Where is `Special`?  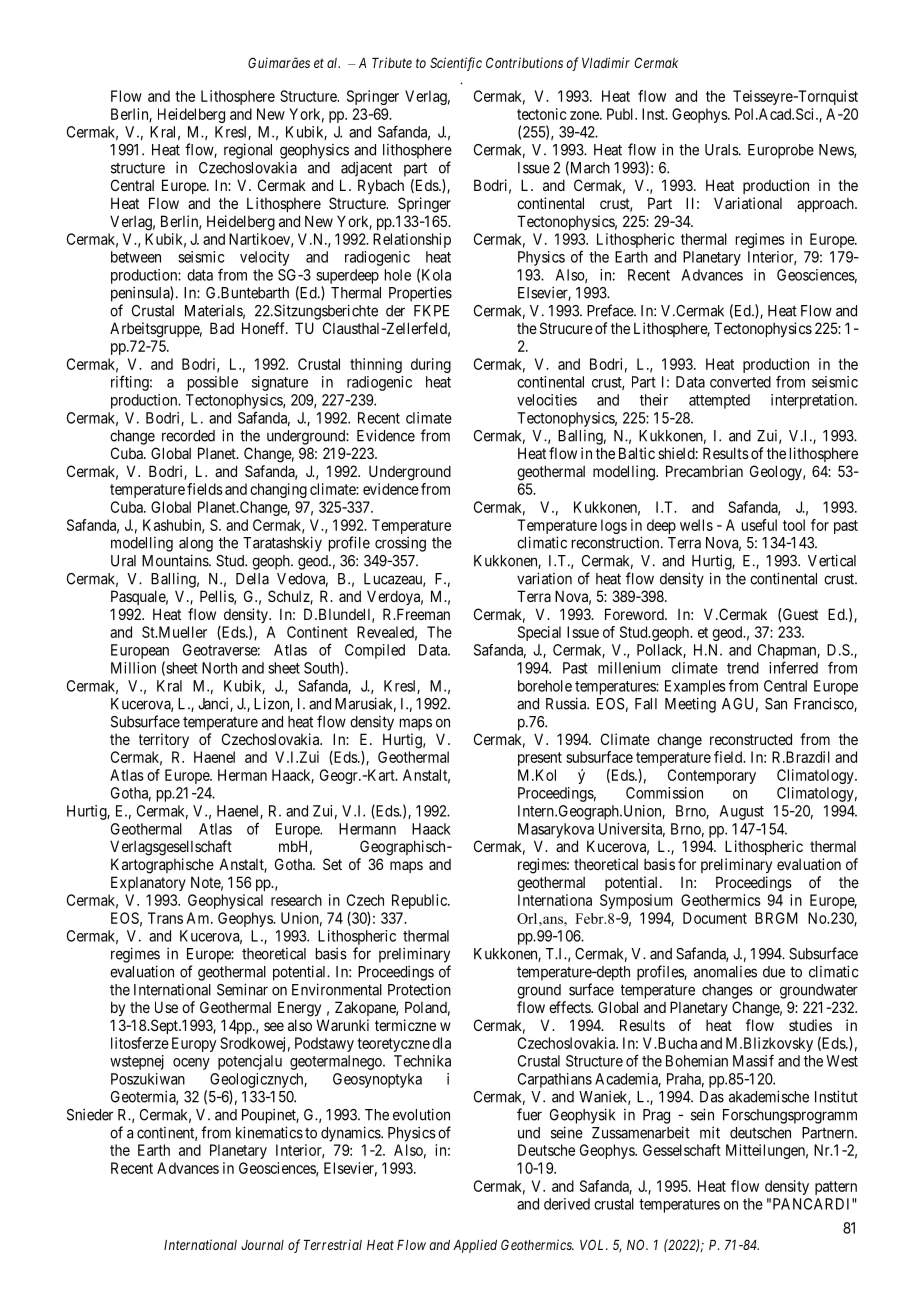
Special is located at coordinates (539, 633).
